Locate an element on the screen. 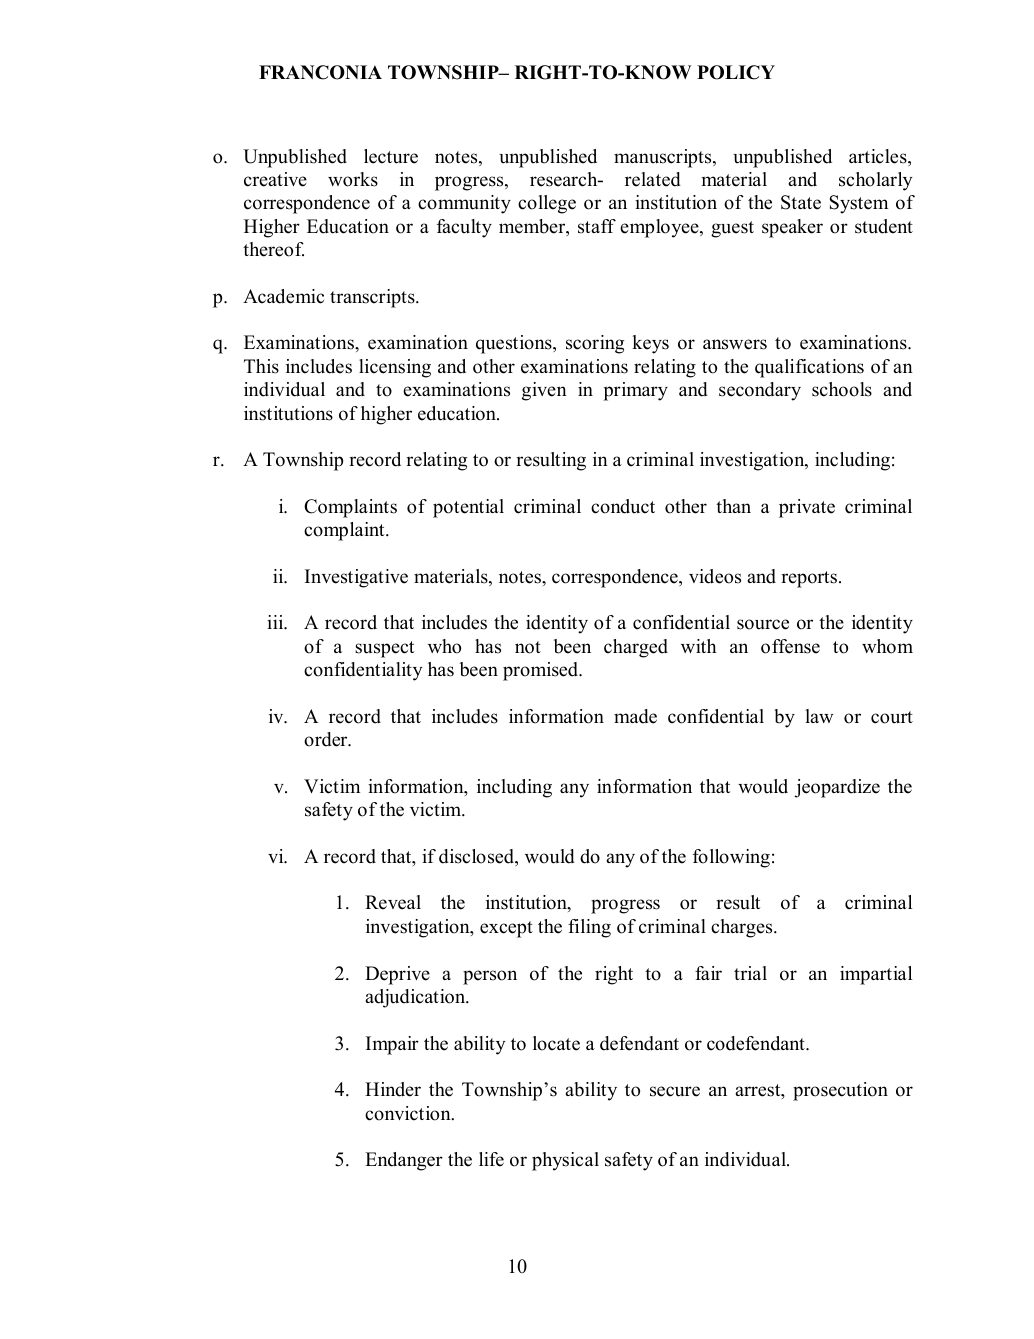 The height and width of the screenshot is (1339, 1034). given is located at coordinates (544, 391).
